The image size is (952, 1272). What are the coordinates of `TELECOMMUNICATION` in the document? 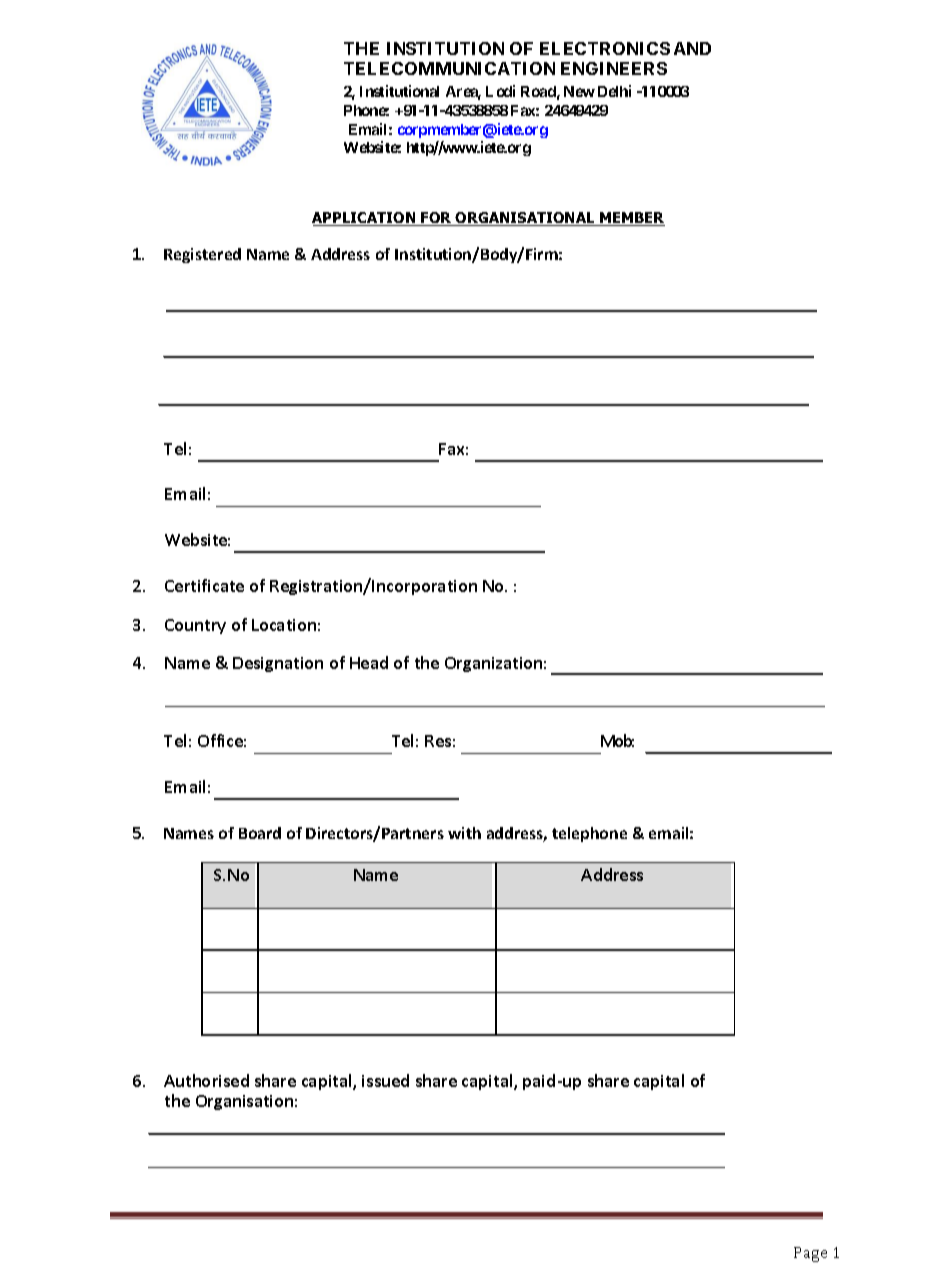 It's located at (449, 68).
